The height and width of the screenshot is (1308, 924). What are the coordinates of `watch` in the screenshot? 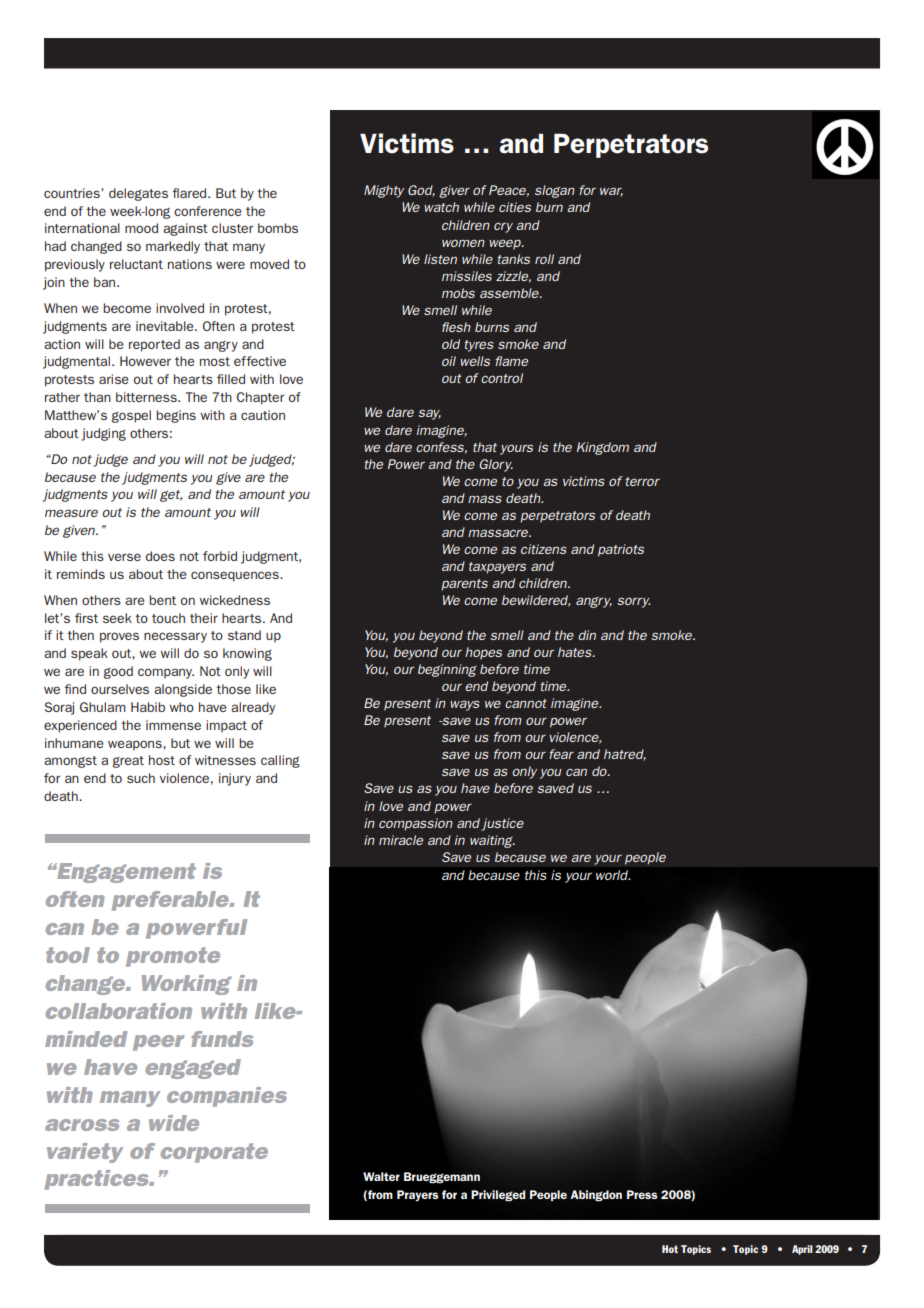 It's located at (441, 207).
